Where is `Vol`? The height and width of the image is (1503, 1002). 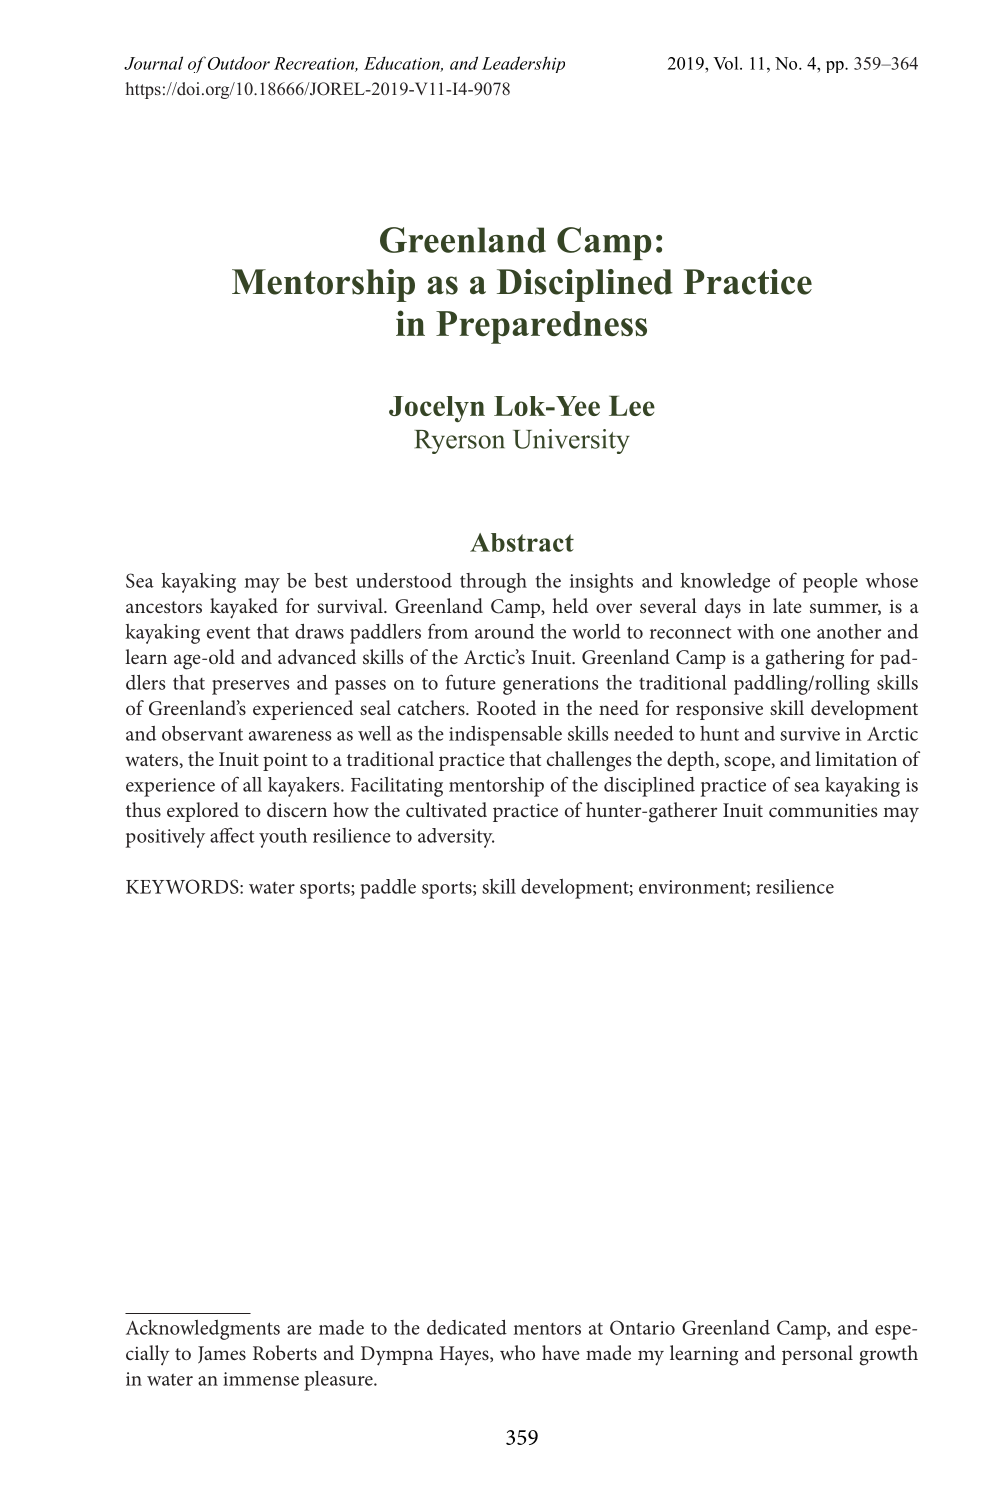
Vol is located at coordinates (727, 63).
